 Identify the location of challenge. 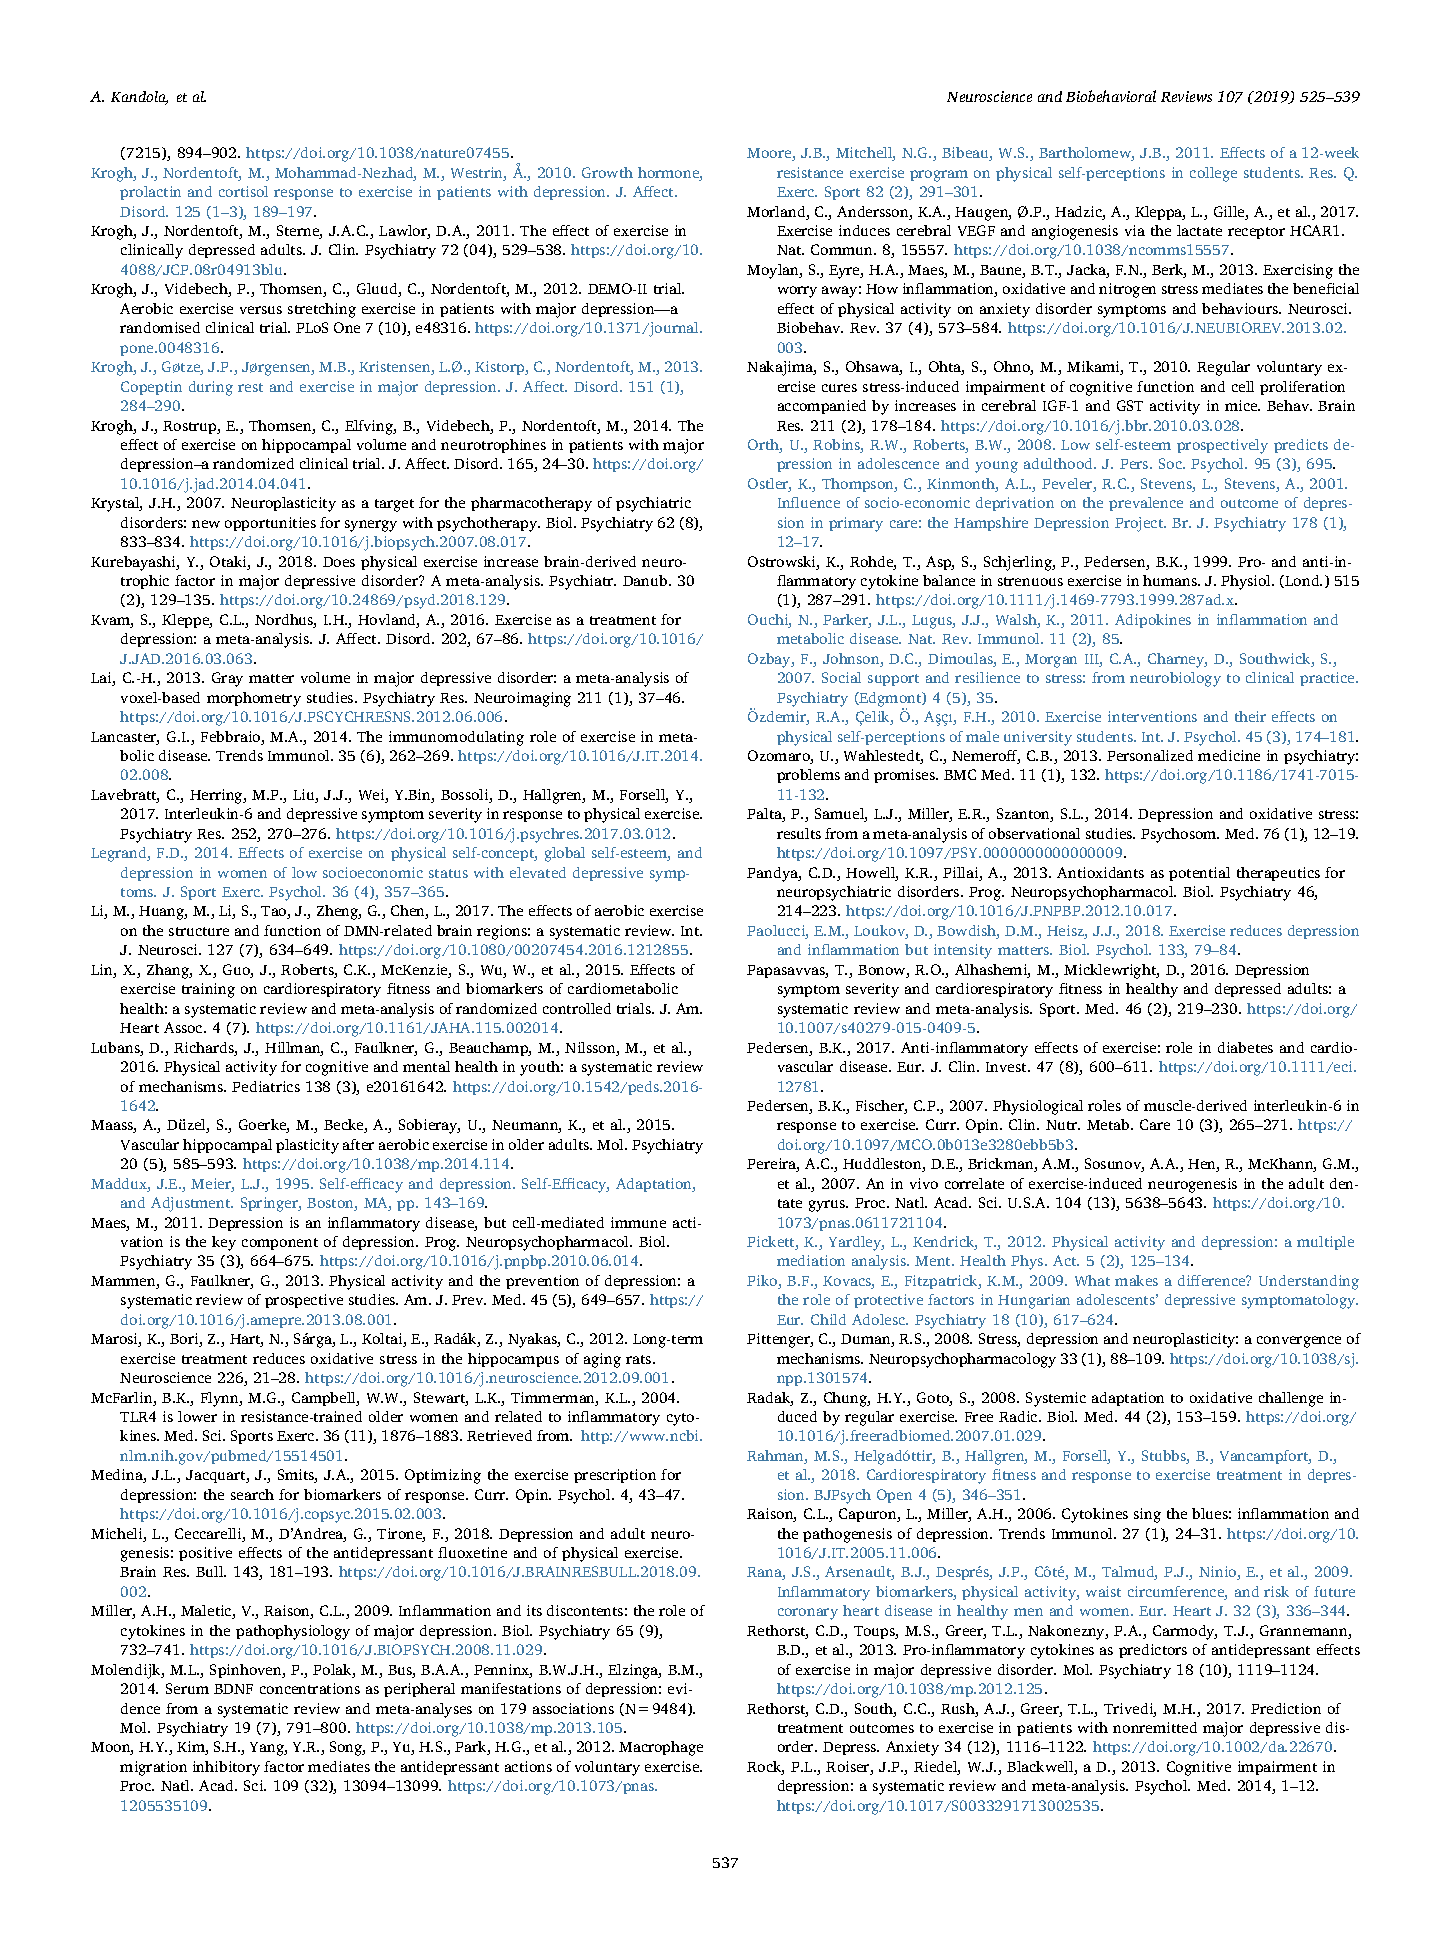
(1291, 1399).
